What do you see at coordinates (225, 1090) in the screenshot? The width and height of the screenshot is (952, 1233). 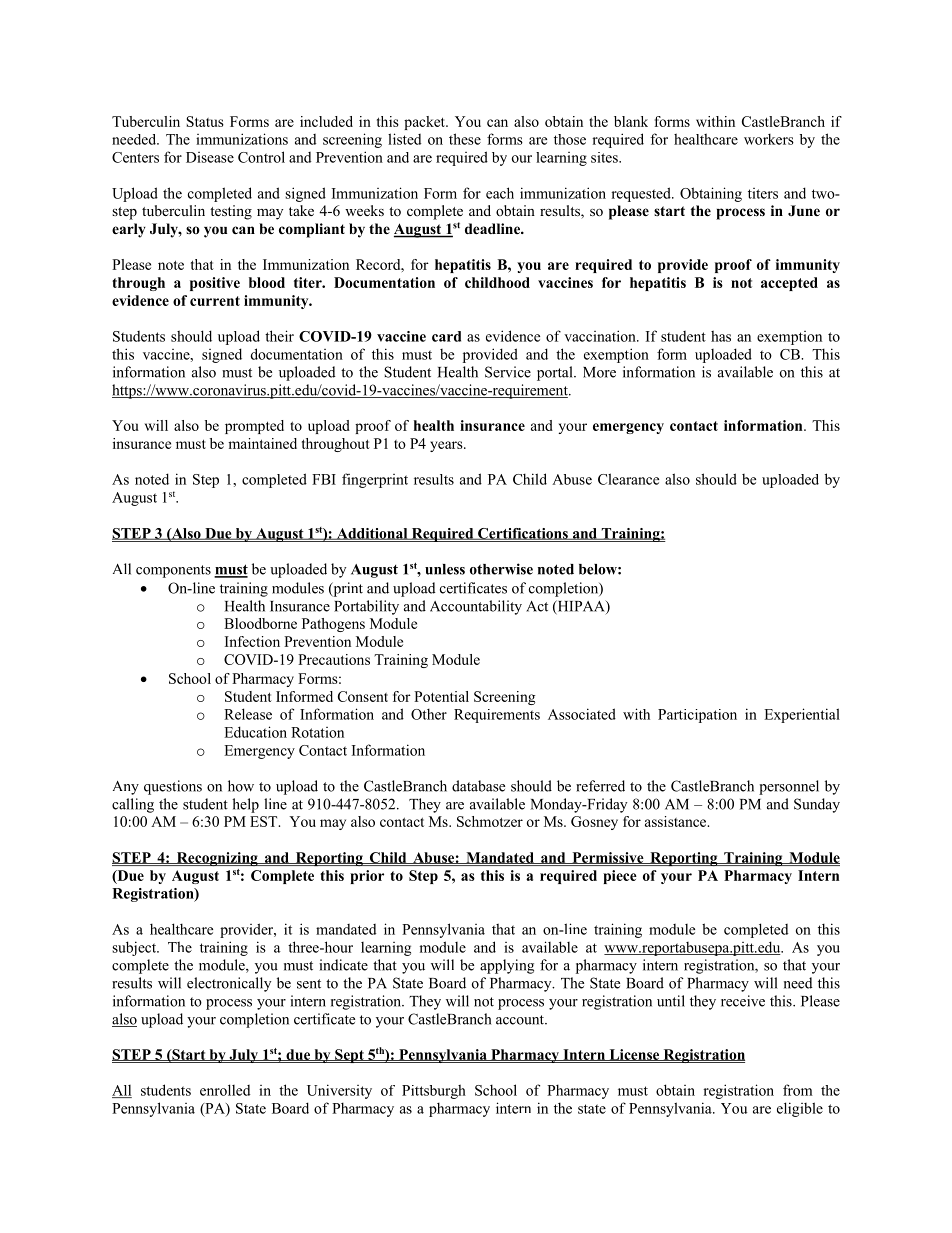 I see `enrolled` at bounding box center [225, 1090].
